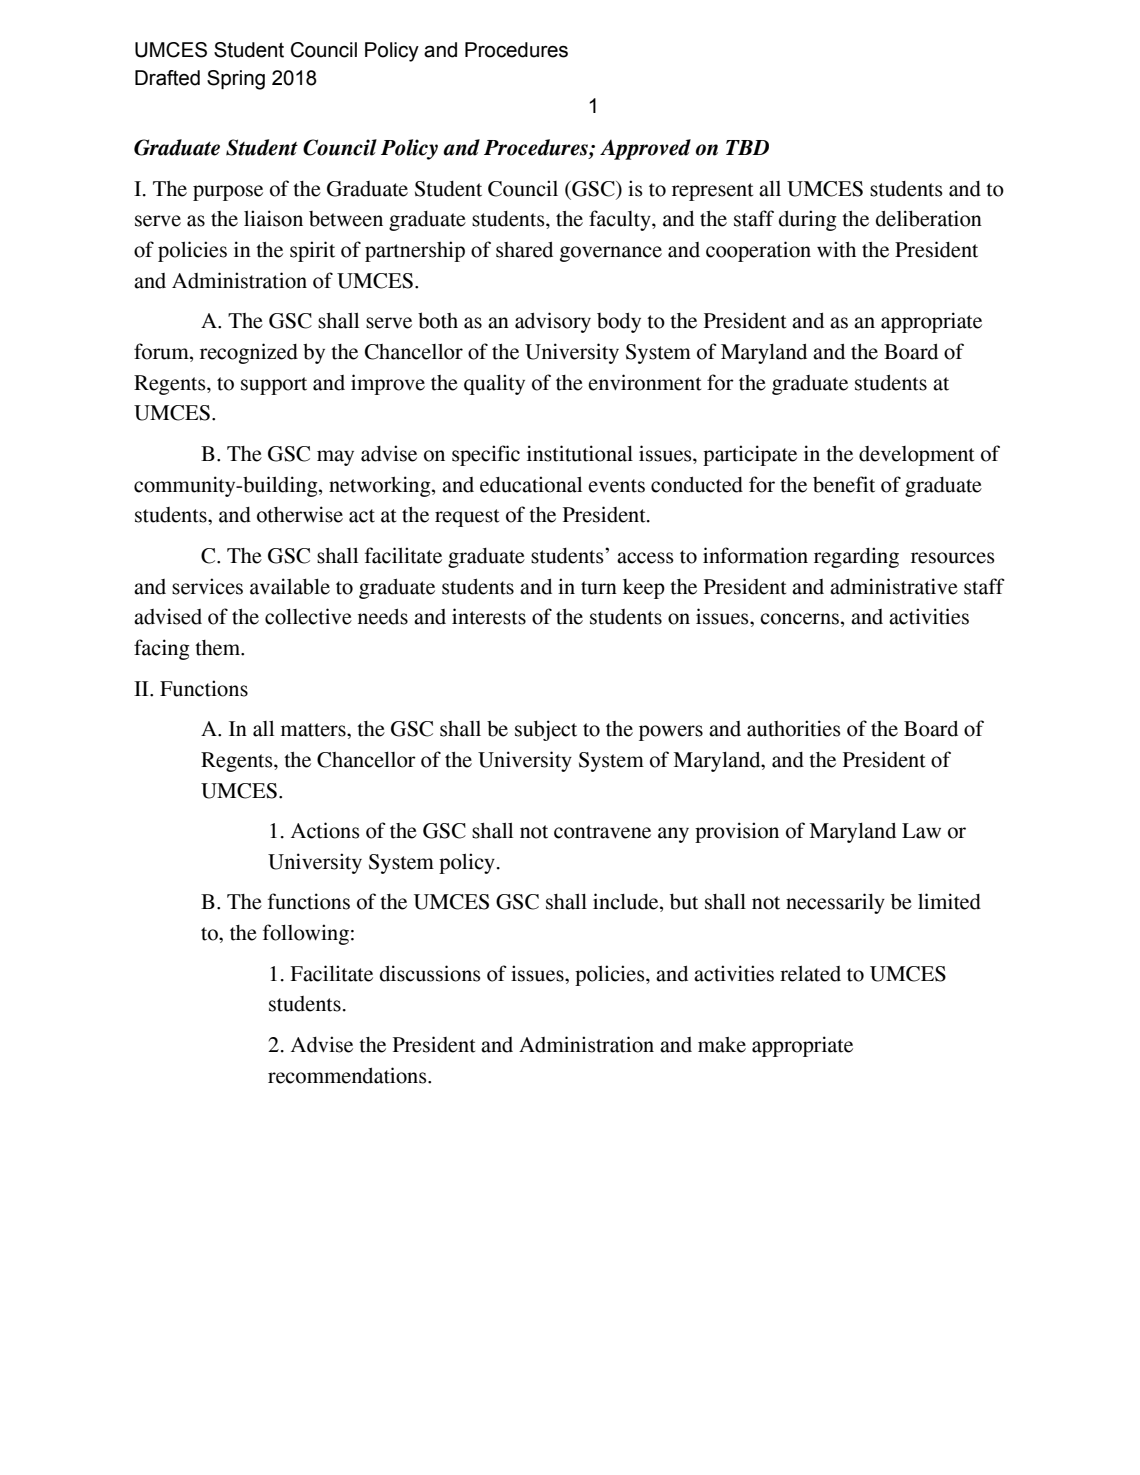 The image size is (1140, 1475). What do you see at coordinates (348, 1075) in the image?
I see `recommendations` at bounding box center [348, 1075].
